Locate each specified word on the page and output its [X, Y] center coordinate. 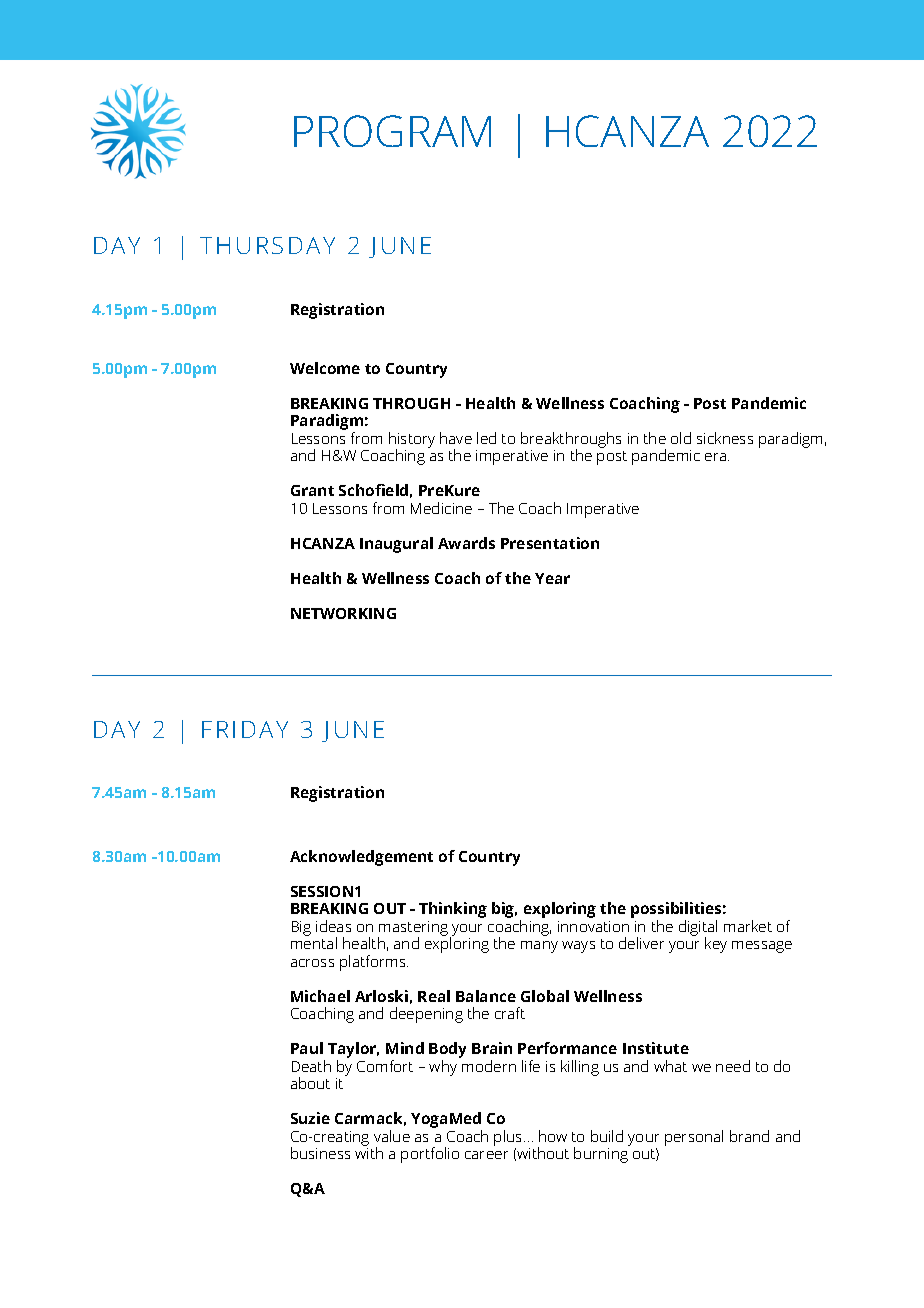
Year [552, 578]
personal [694, 1138]
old [681, 438]
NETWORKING [343, 613]
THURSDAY [267, 245]
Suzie [310, 1118]
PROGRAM [392, 131]
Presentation [550, 543]
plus [509, 1138]
